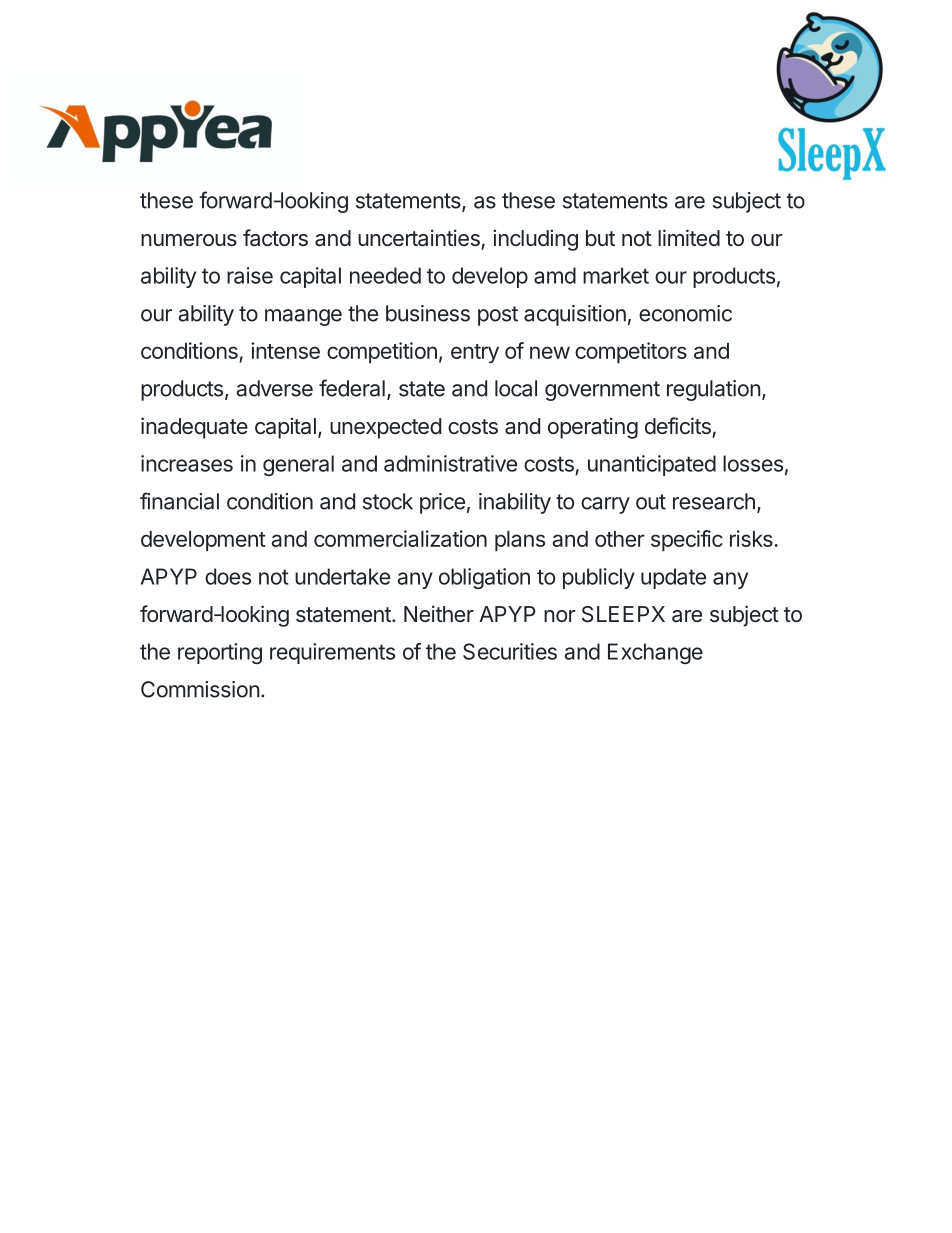 This document has height=1233, width=952. What do you see at coordinates (450, 463) in the document?
I see `administrative` at bounding box center [450, 463].
